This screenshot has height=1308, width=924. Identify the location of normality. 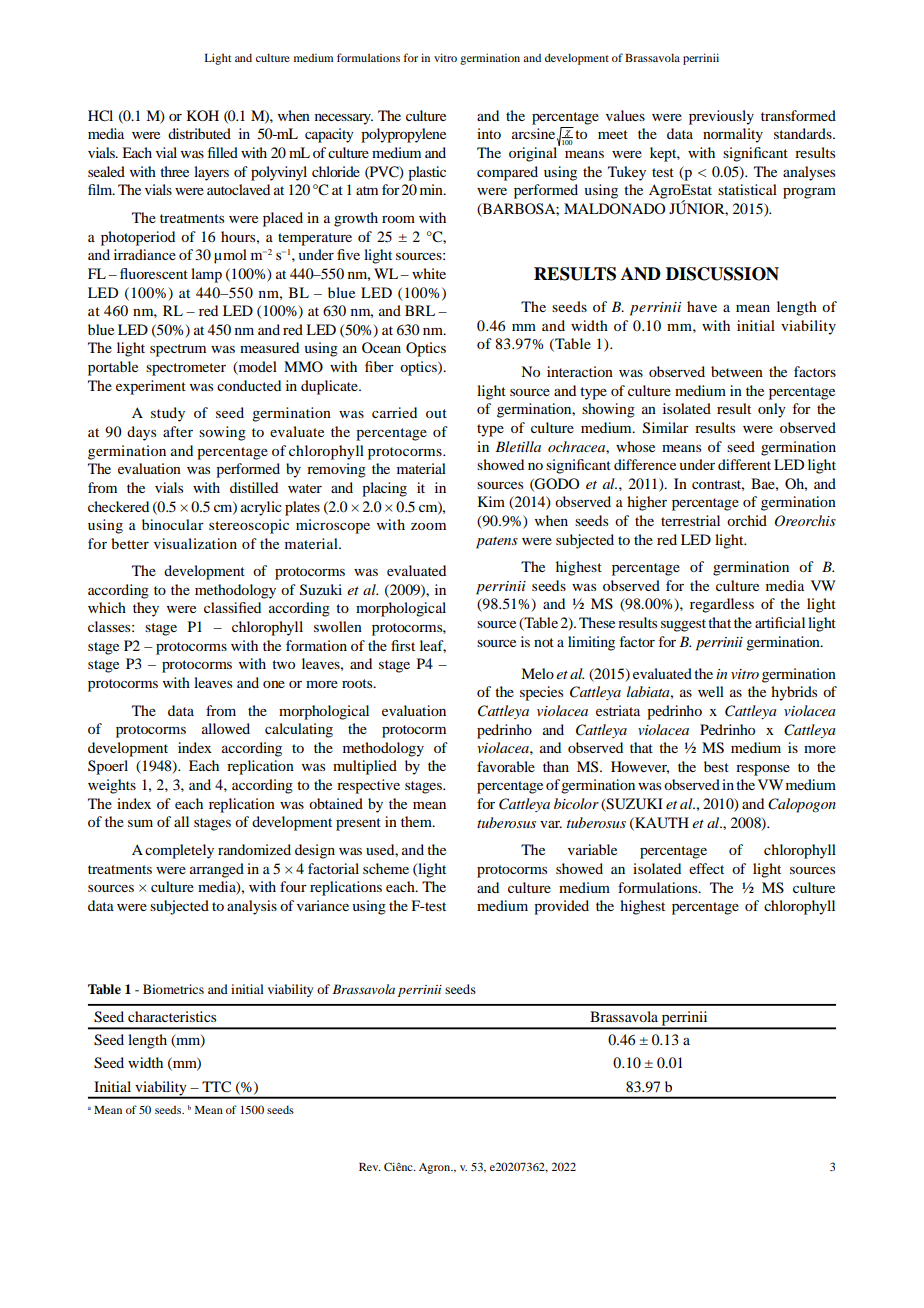
(733, 135).
